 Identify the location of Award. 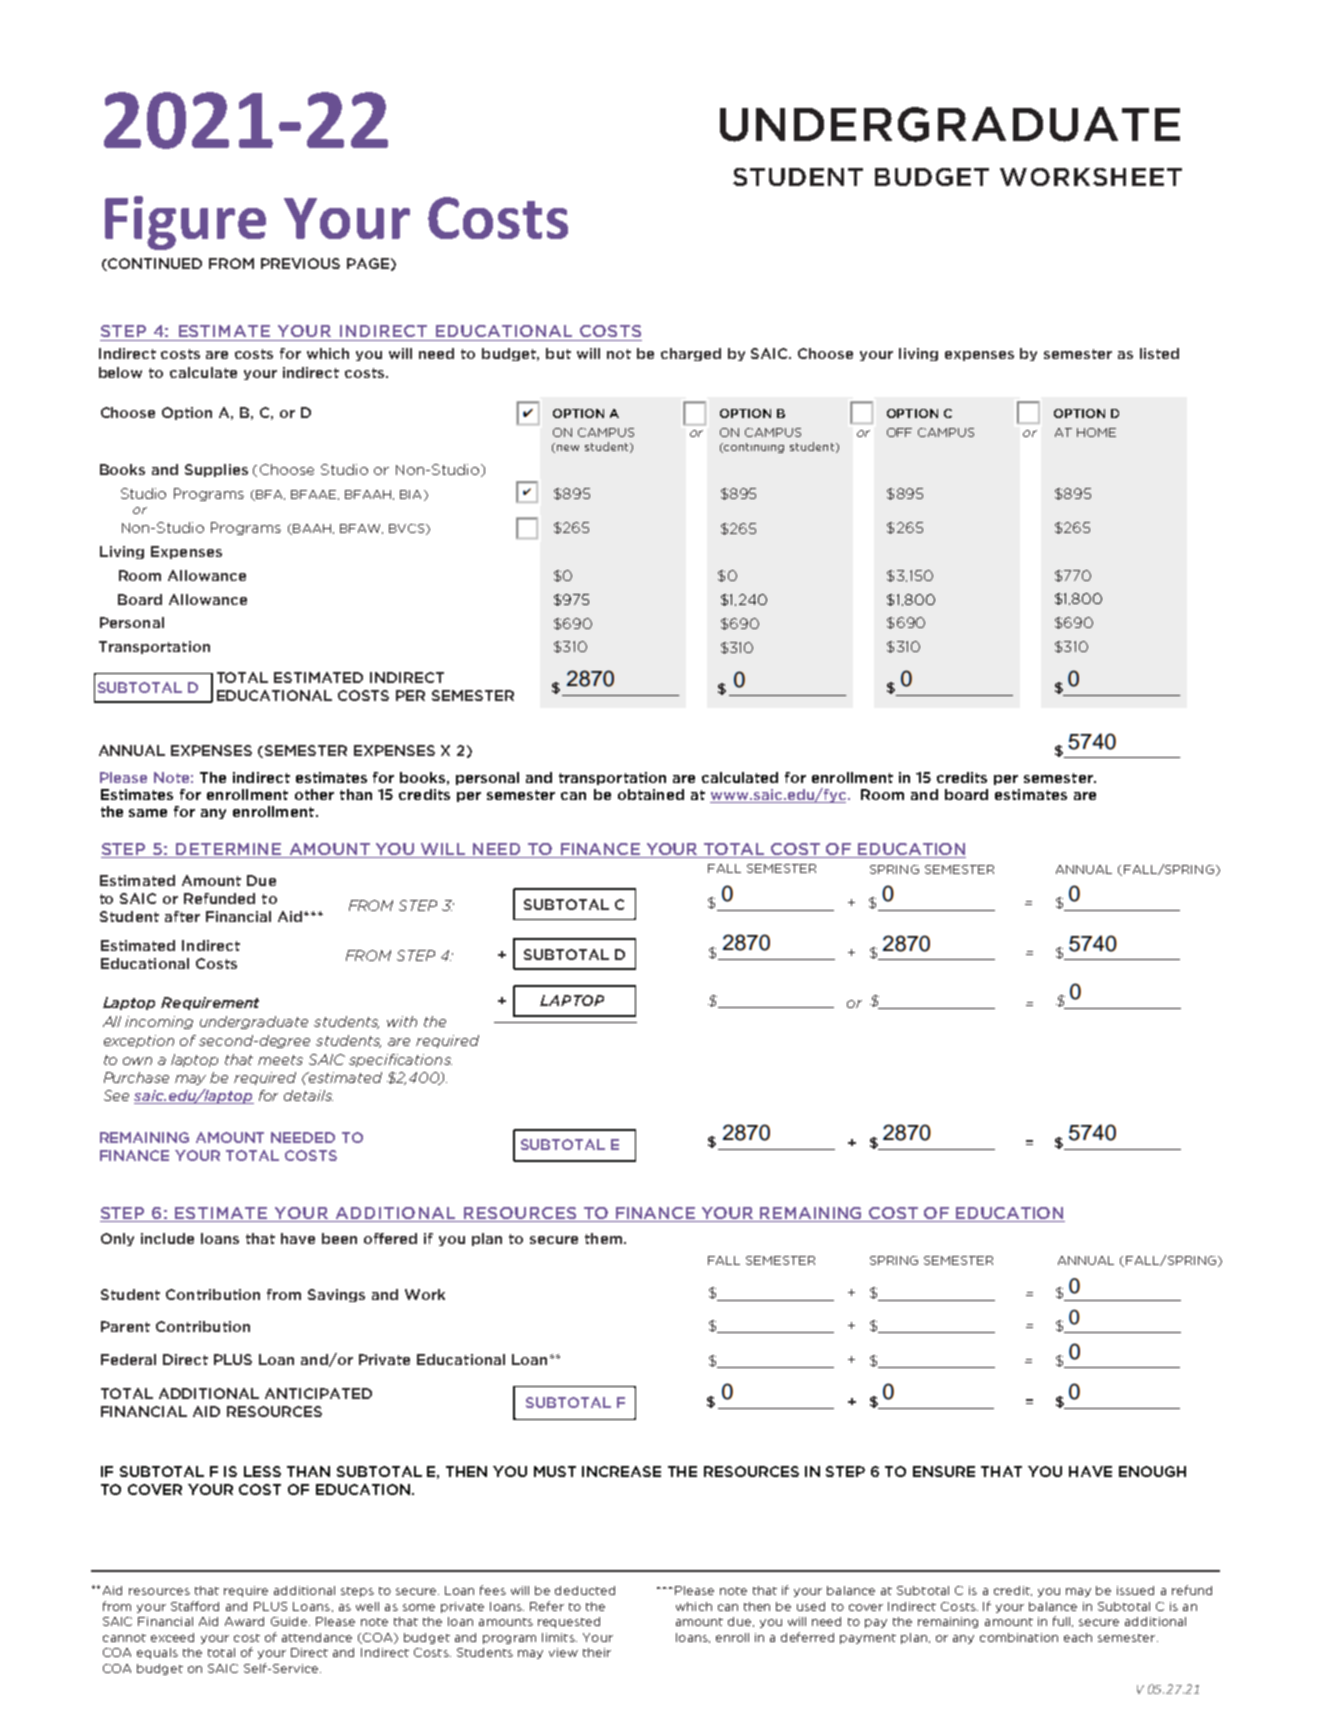
(244, 1621).
